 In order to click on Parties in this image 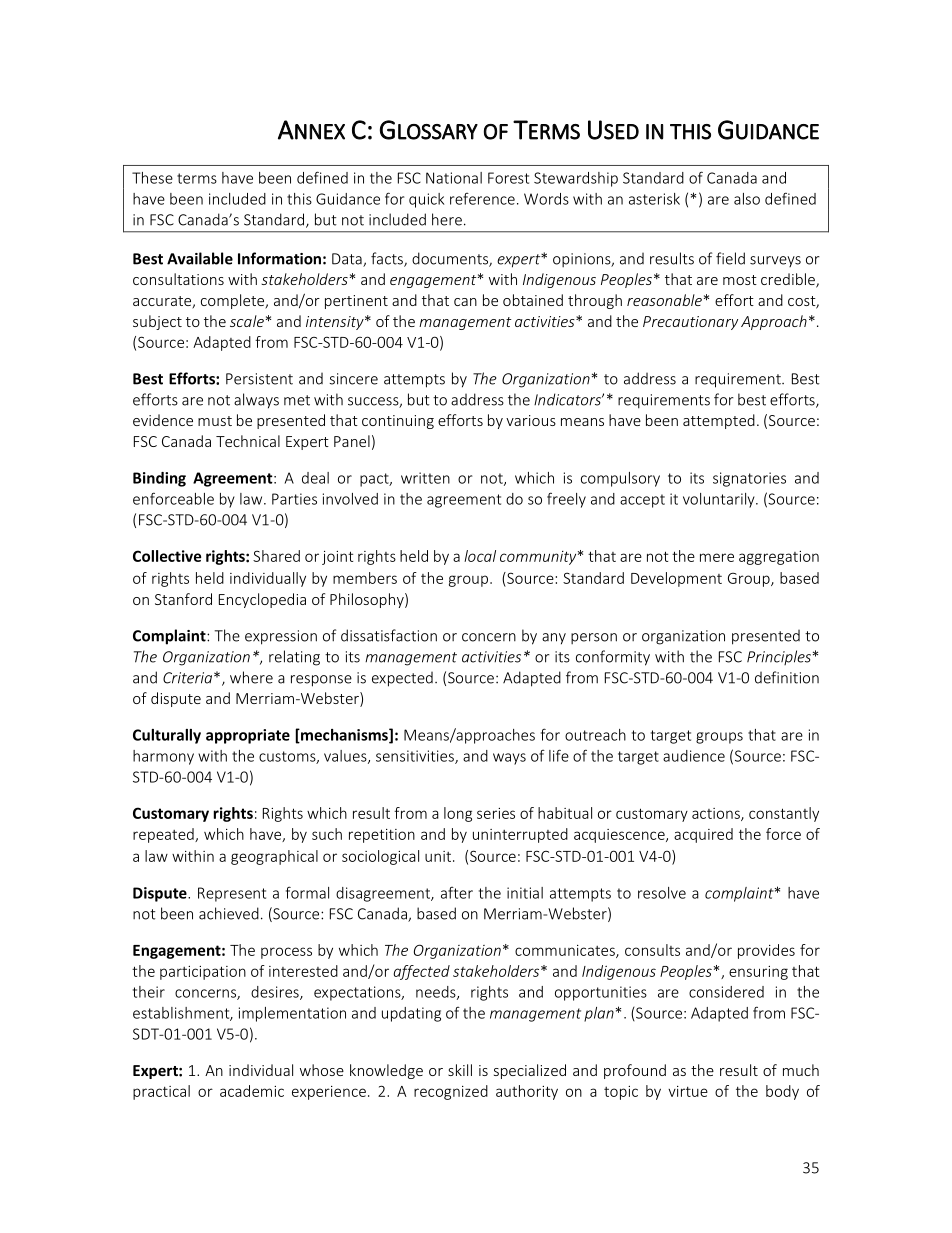, I will do `click(294, 499)`.
